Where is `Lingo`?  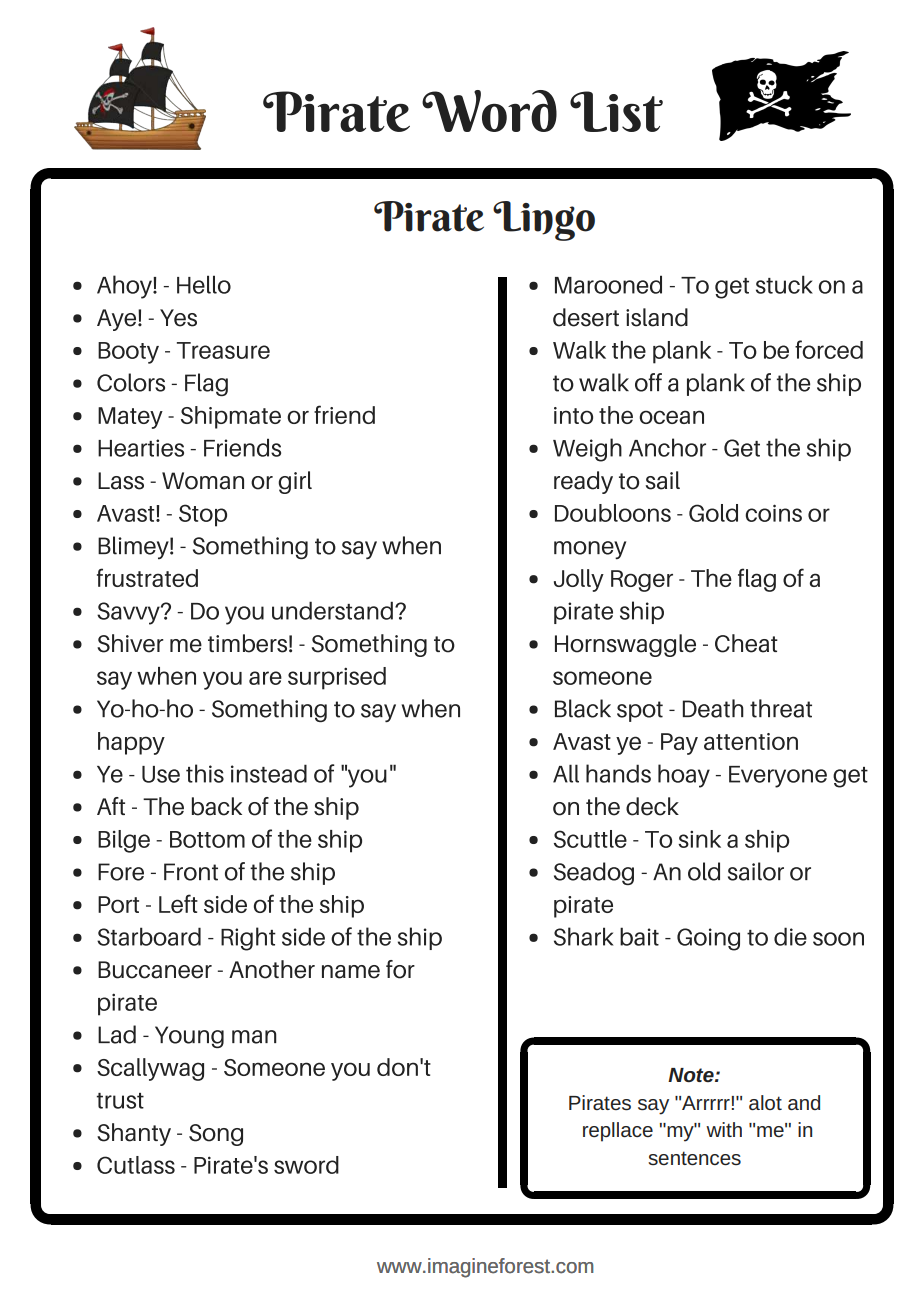
Lingo is located at coordinates (544, 221).
